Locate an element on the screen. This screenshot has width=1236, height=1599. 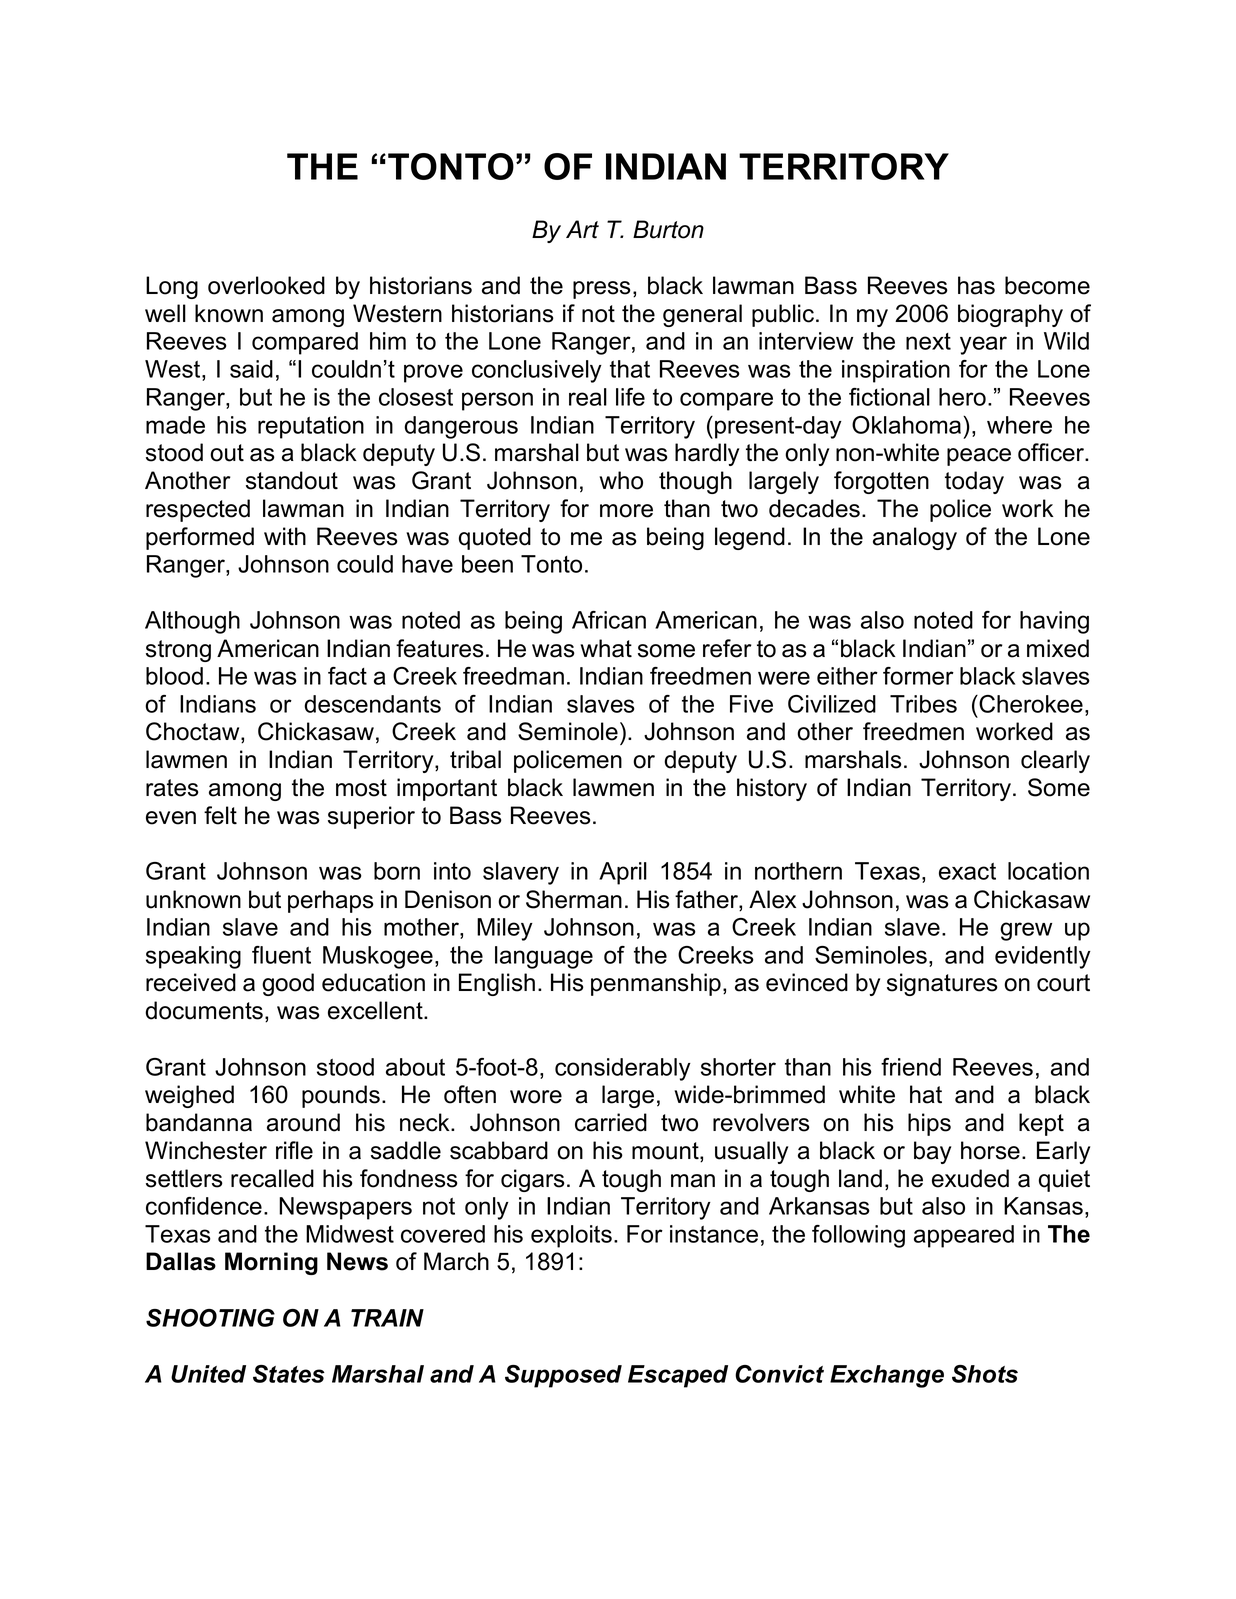
States is located at coordinates (289, 1374).
